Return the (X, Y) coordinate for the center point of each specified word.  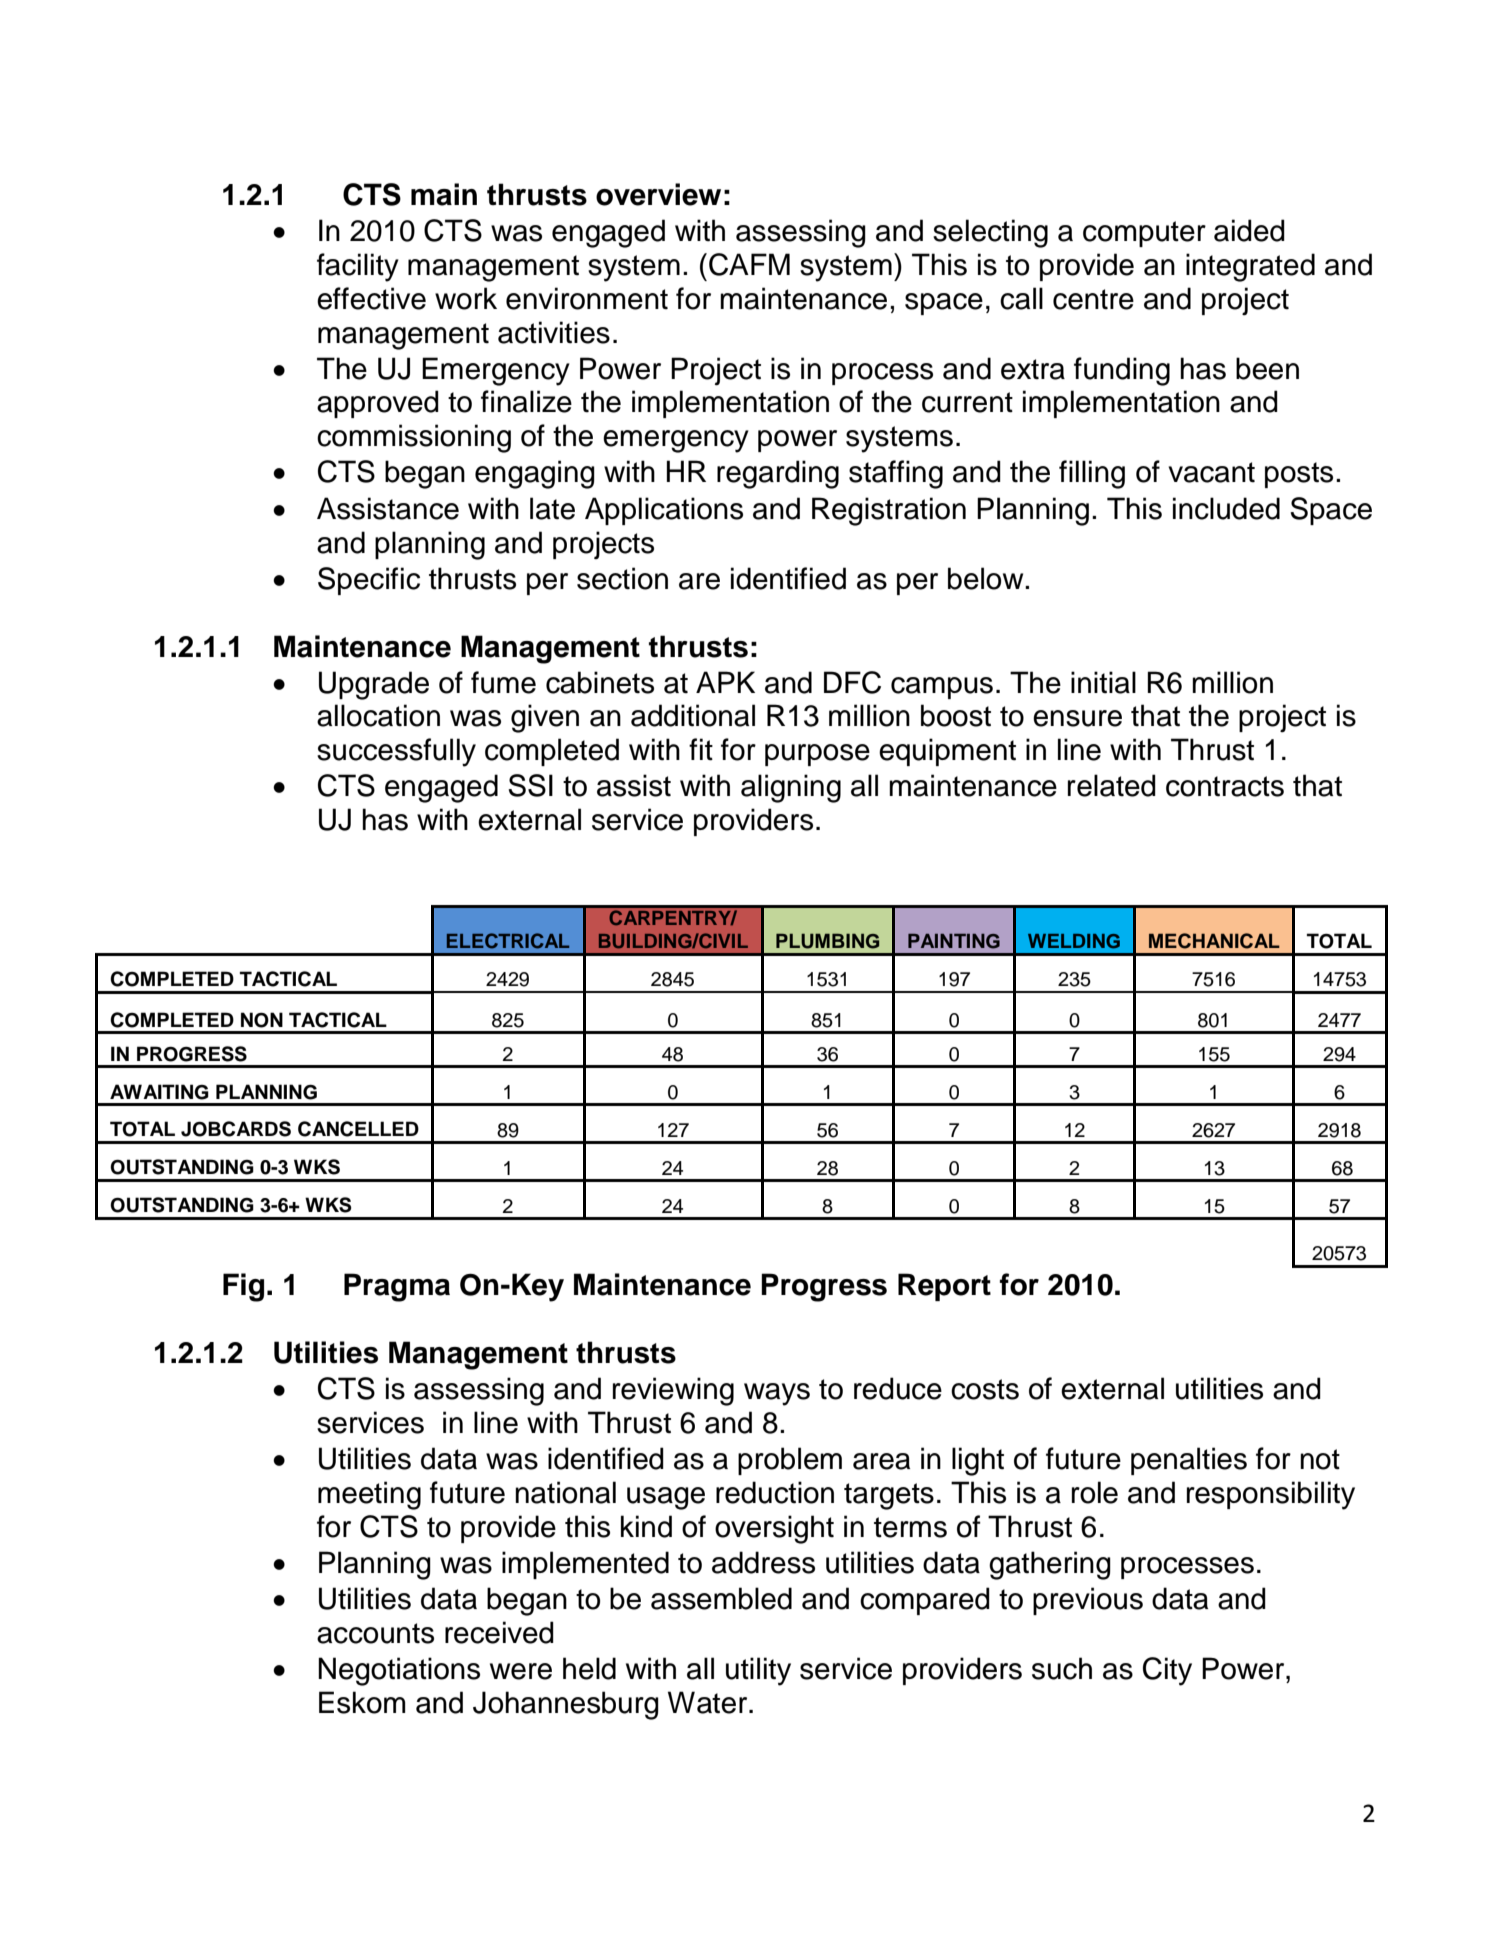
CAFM (749, 264)
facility (358, 267)
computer (1144, 234)
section (622, 578)
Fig (243, 1287)
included (1226, 508)
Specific (369, 581)
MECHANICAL (1214, 941)
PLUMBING (827, 941)
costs (985, 1389)
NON (262, 1020)
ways (777, 1394)
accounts (375, 1633)
